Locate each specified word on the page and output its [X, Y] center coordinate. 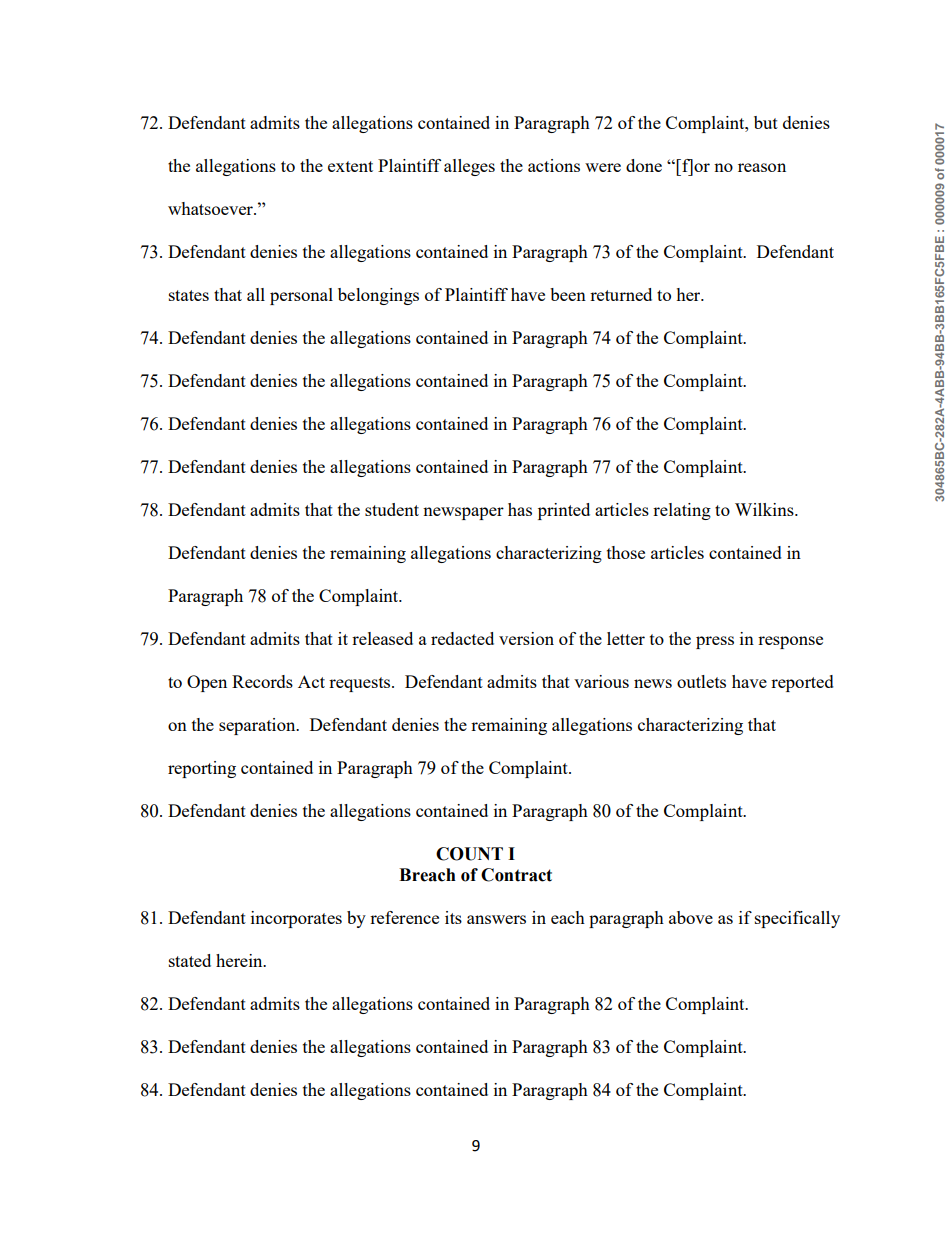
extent [350, 166]
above [691, 917]
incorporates [296, 919]
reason [762, 167]
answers [496, 919]
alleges [469, 167]
